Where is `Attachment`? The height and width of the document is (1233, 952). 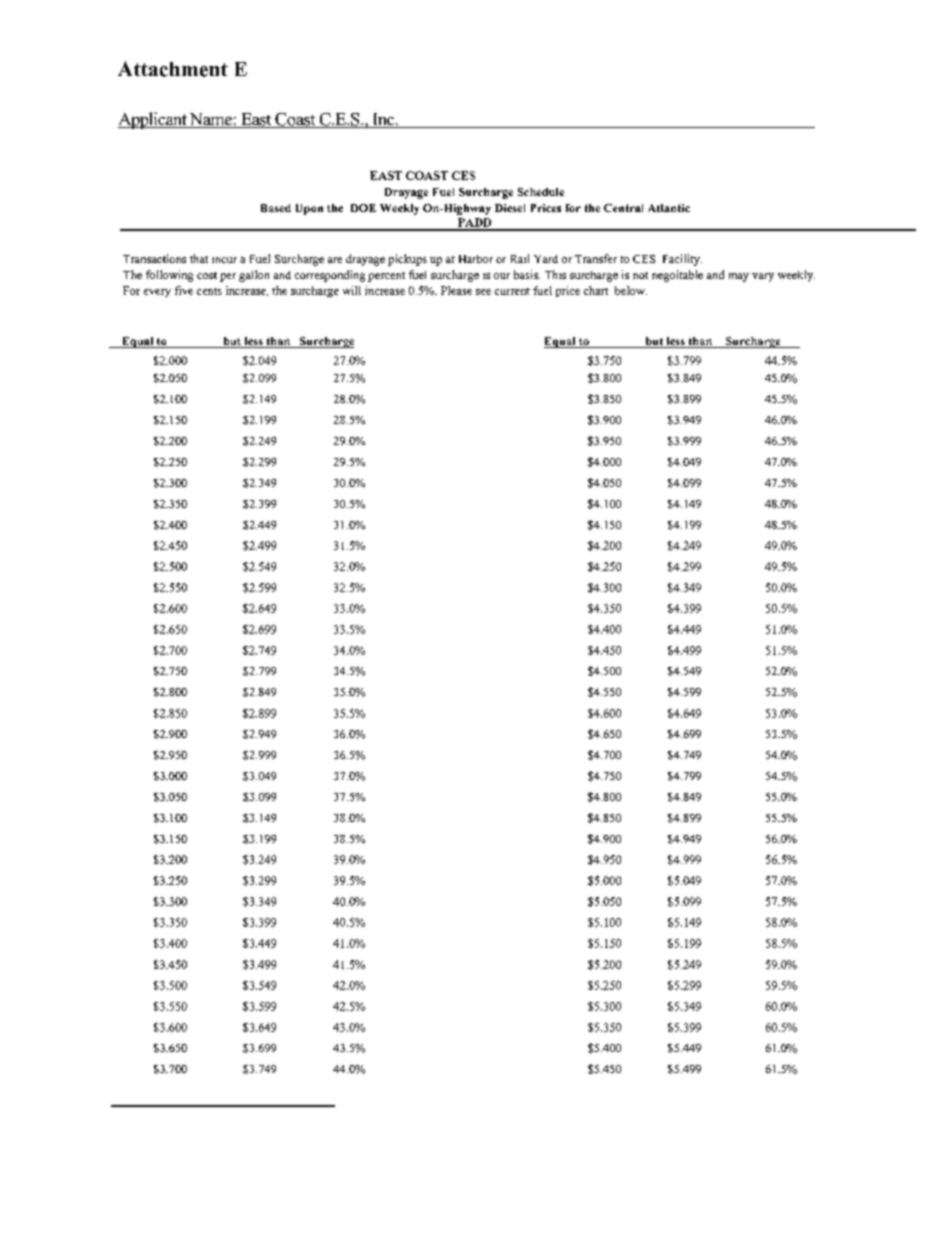 Attachment is located at coordinates (173, 69).
